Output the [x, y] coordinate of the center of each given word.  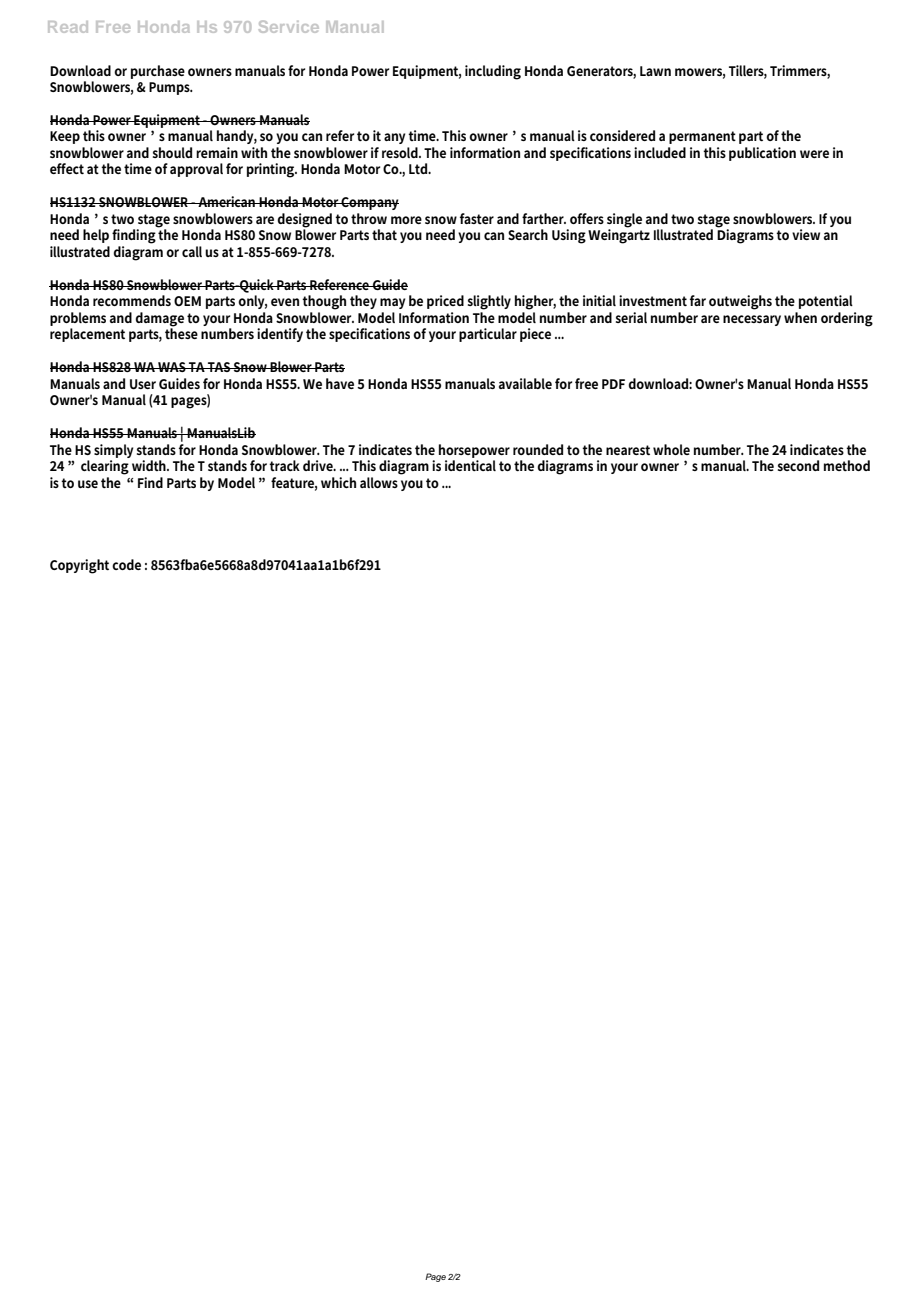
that [384, 234]
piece [535, 335]
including [493, 72]
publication [762, 154]
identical [470, 465]
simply [113, 451]
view [806, 234]
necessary [752, 320]
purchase [158, 72]
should [172, 152]
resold [401, 152]
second [798, 465]
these [181, 332]
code [126, 564]
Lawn [655, 71]
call [192, 251]
